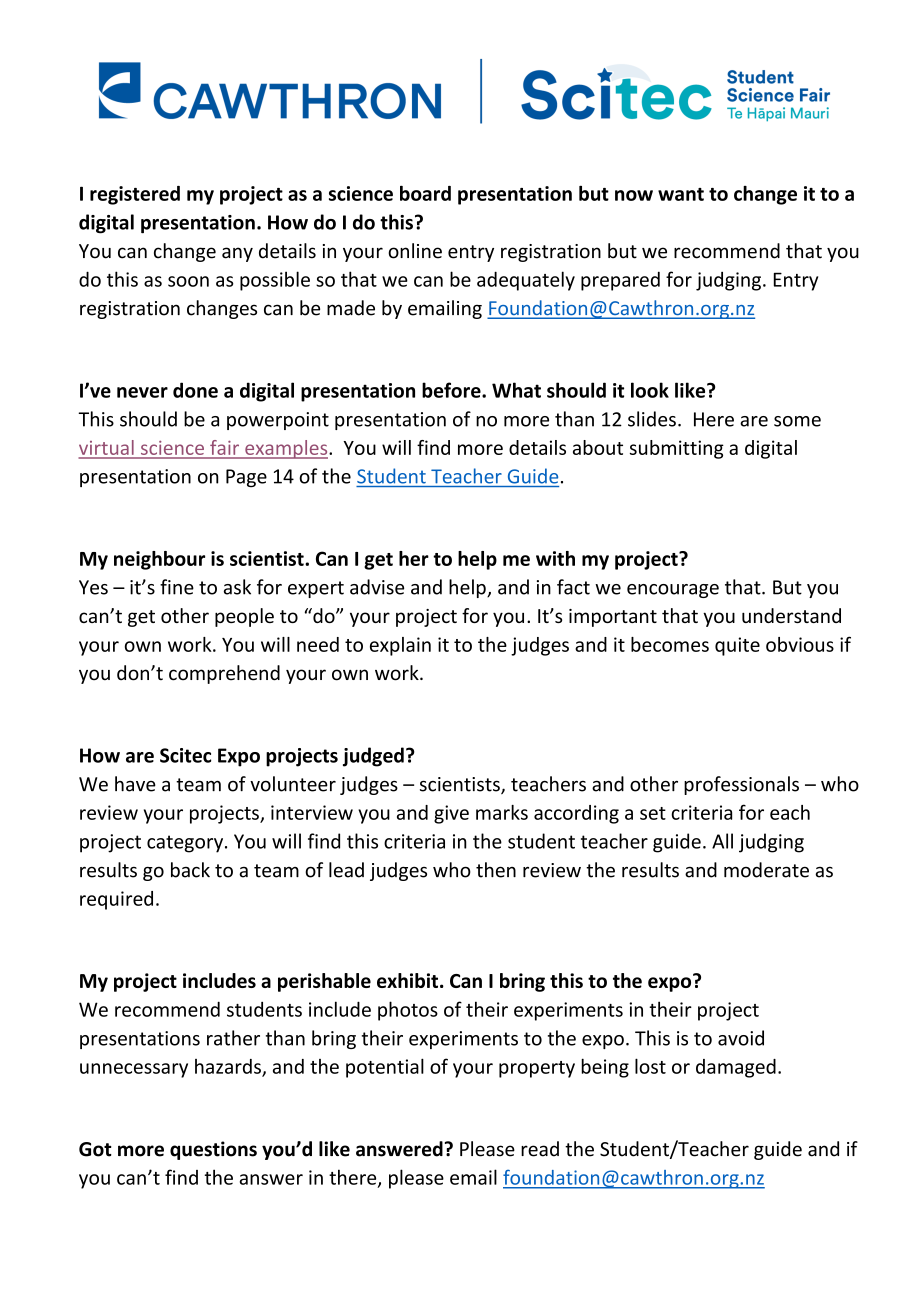  What do you see at coordinates (135, 195) in the document?
I see `registered` at bounding box center [135, 195].
